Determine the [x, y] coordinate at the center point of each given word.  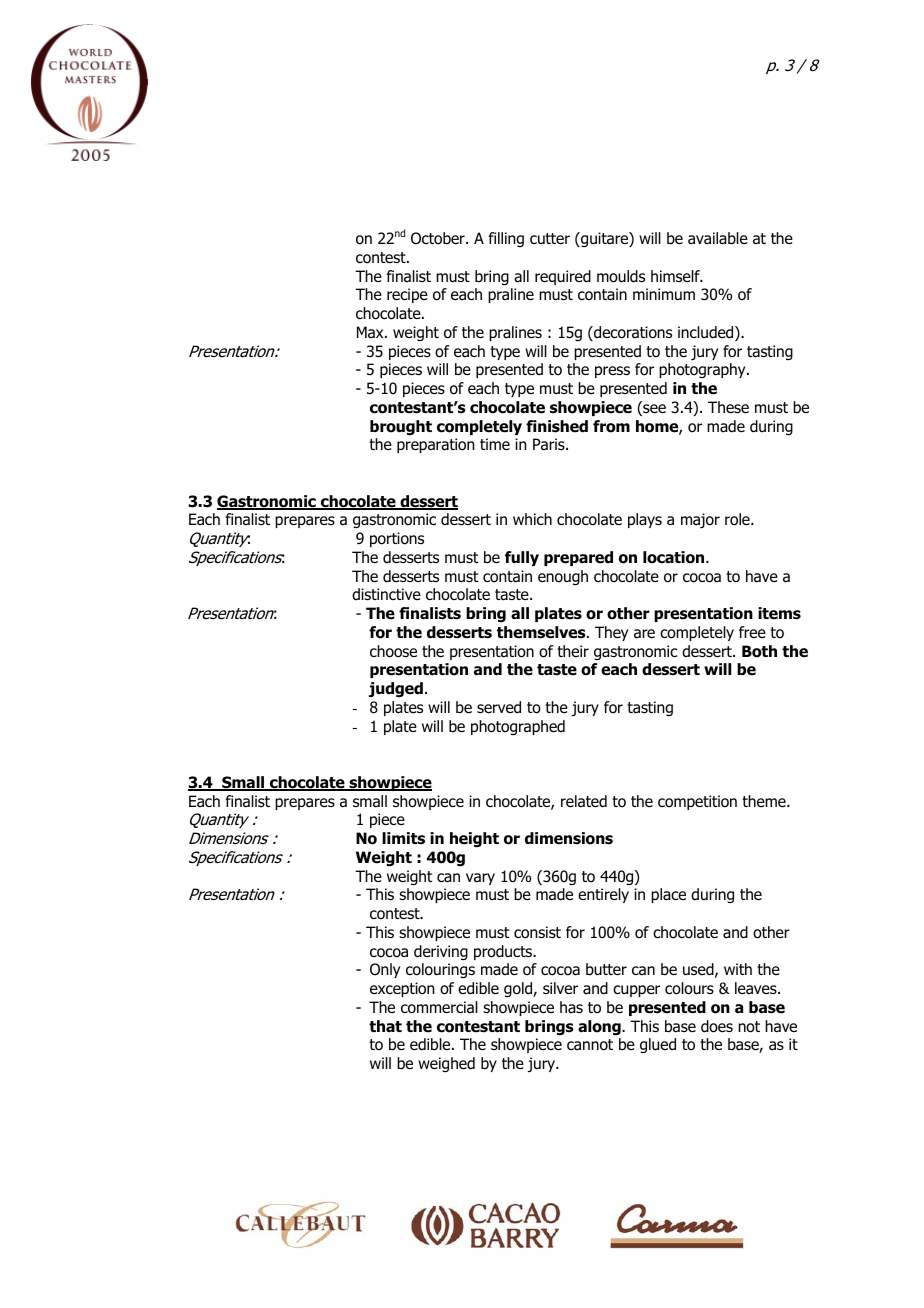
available [718, 238]
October [439, 238]
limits [403, 838]
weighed [446, 1064]
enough [563, 578]
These [728, 407]
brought [401, 427]
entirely [603, 895]
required [563, 277]
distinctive [386, 594]
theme [765, 801]
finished [557, 426]
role [738, 519]
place [668, 895]
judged [396, 690]
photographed [518, 727]
